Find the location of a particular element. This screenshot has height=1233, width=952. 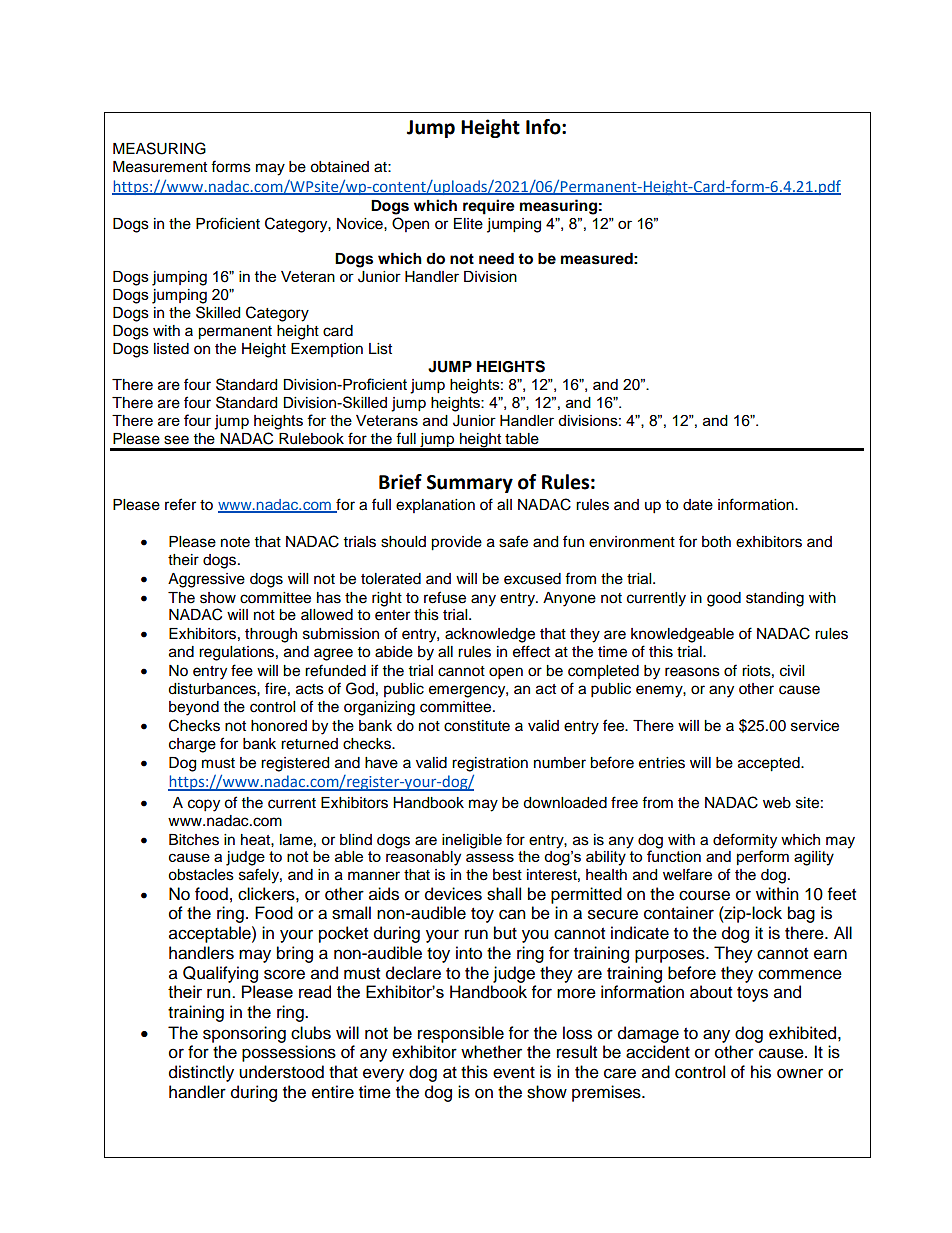

obstacles is located at coordinates (201, 875).
